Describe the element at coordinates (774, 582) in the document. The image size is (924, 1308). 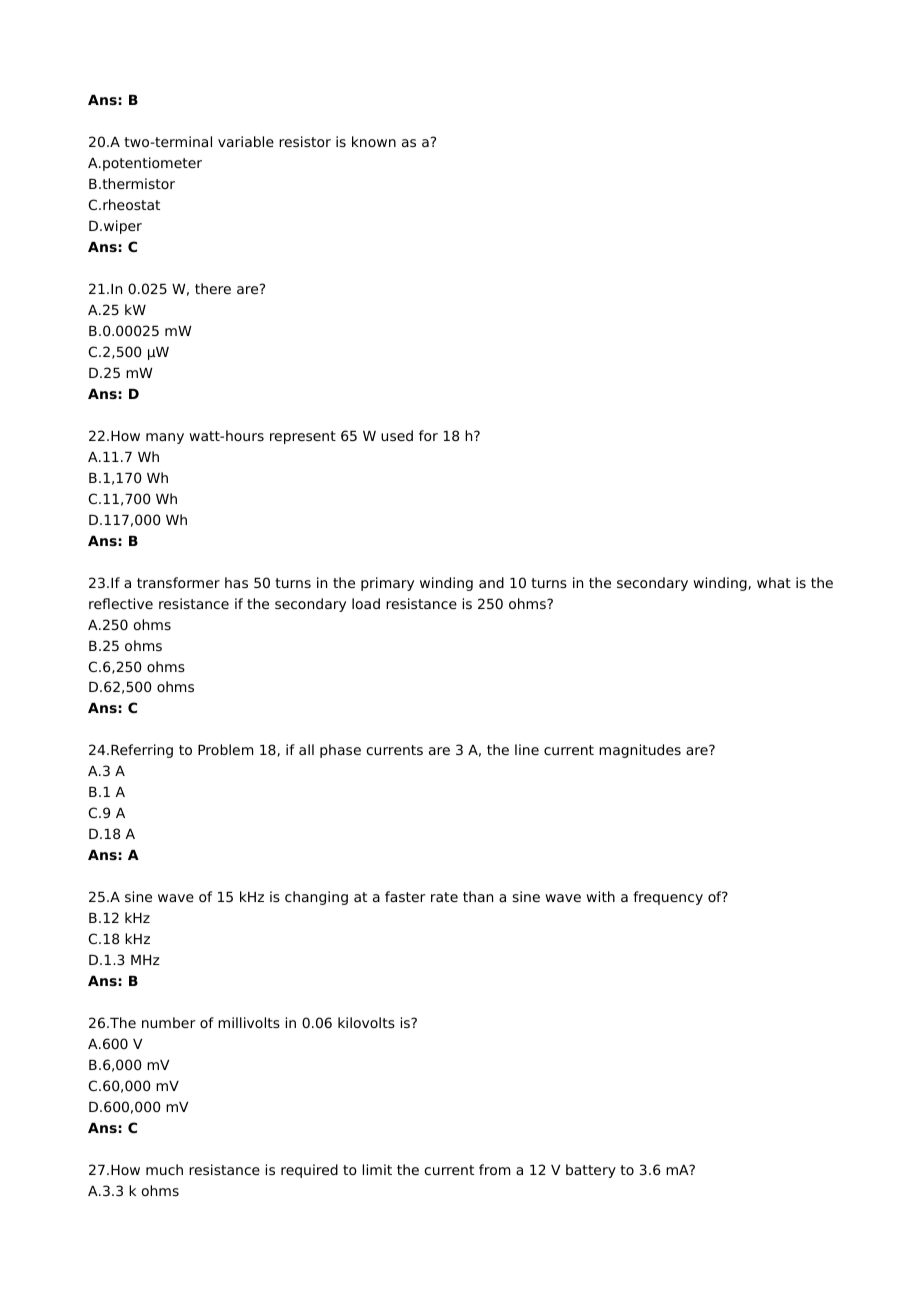
I see `what` at that location.
